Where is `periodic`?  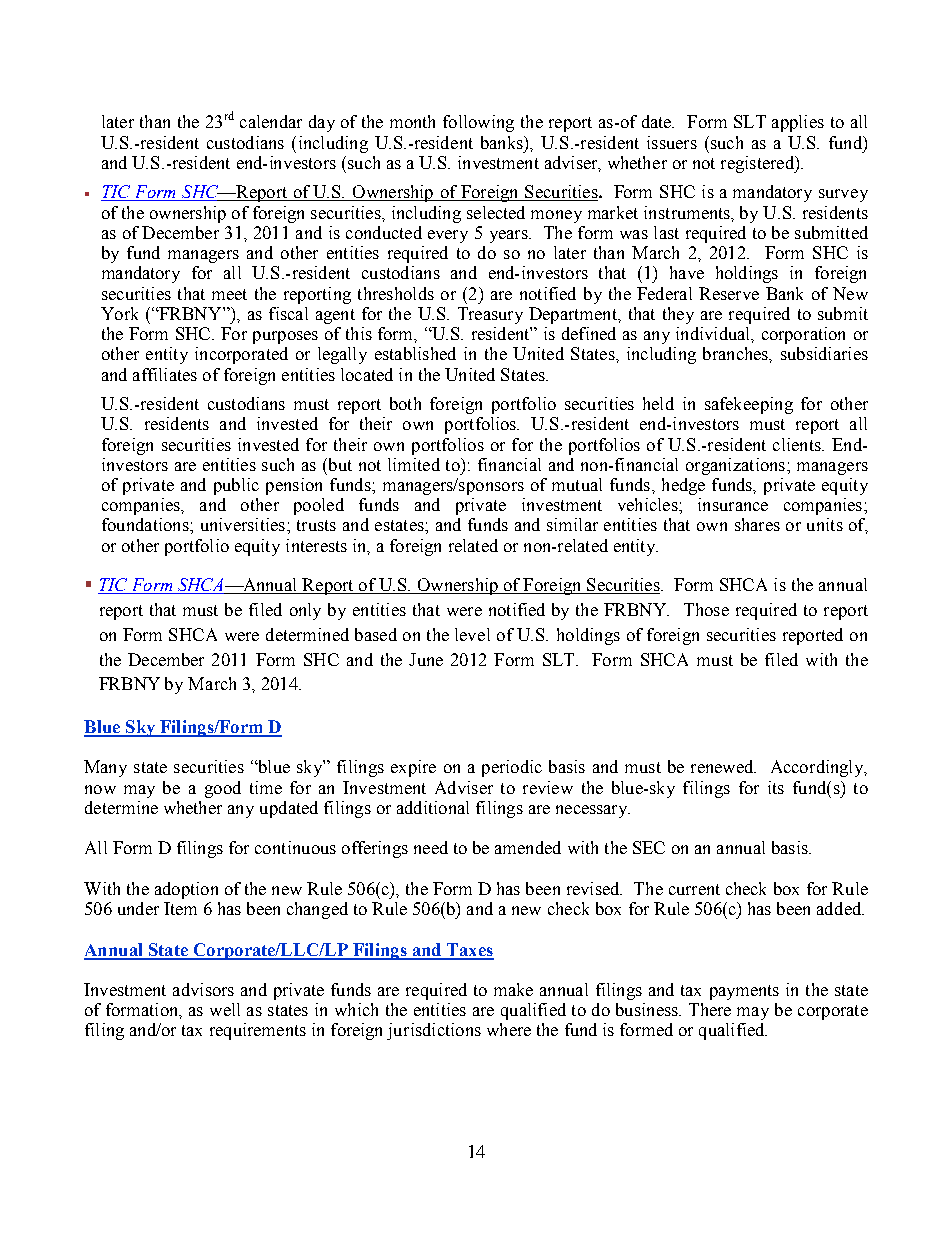
periodic is located at coordinates (512, 768).
